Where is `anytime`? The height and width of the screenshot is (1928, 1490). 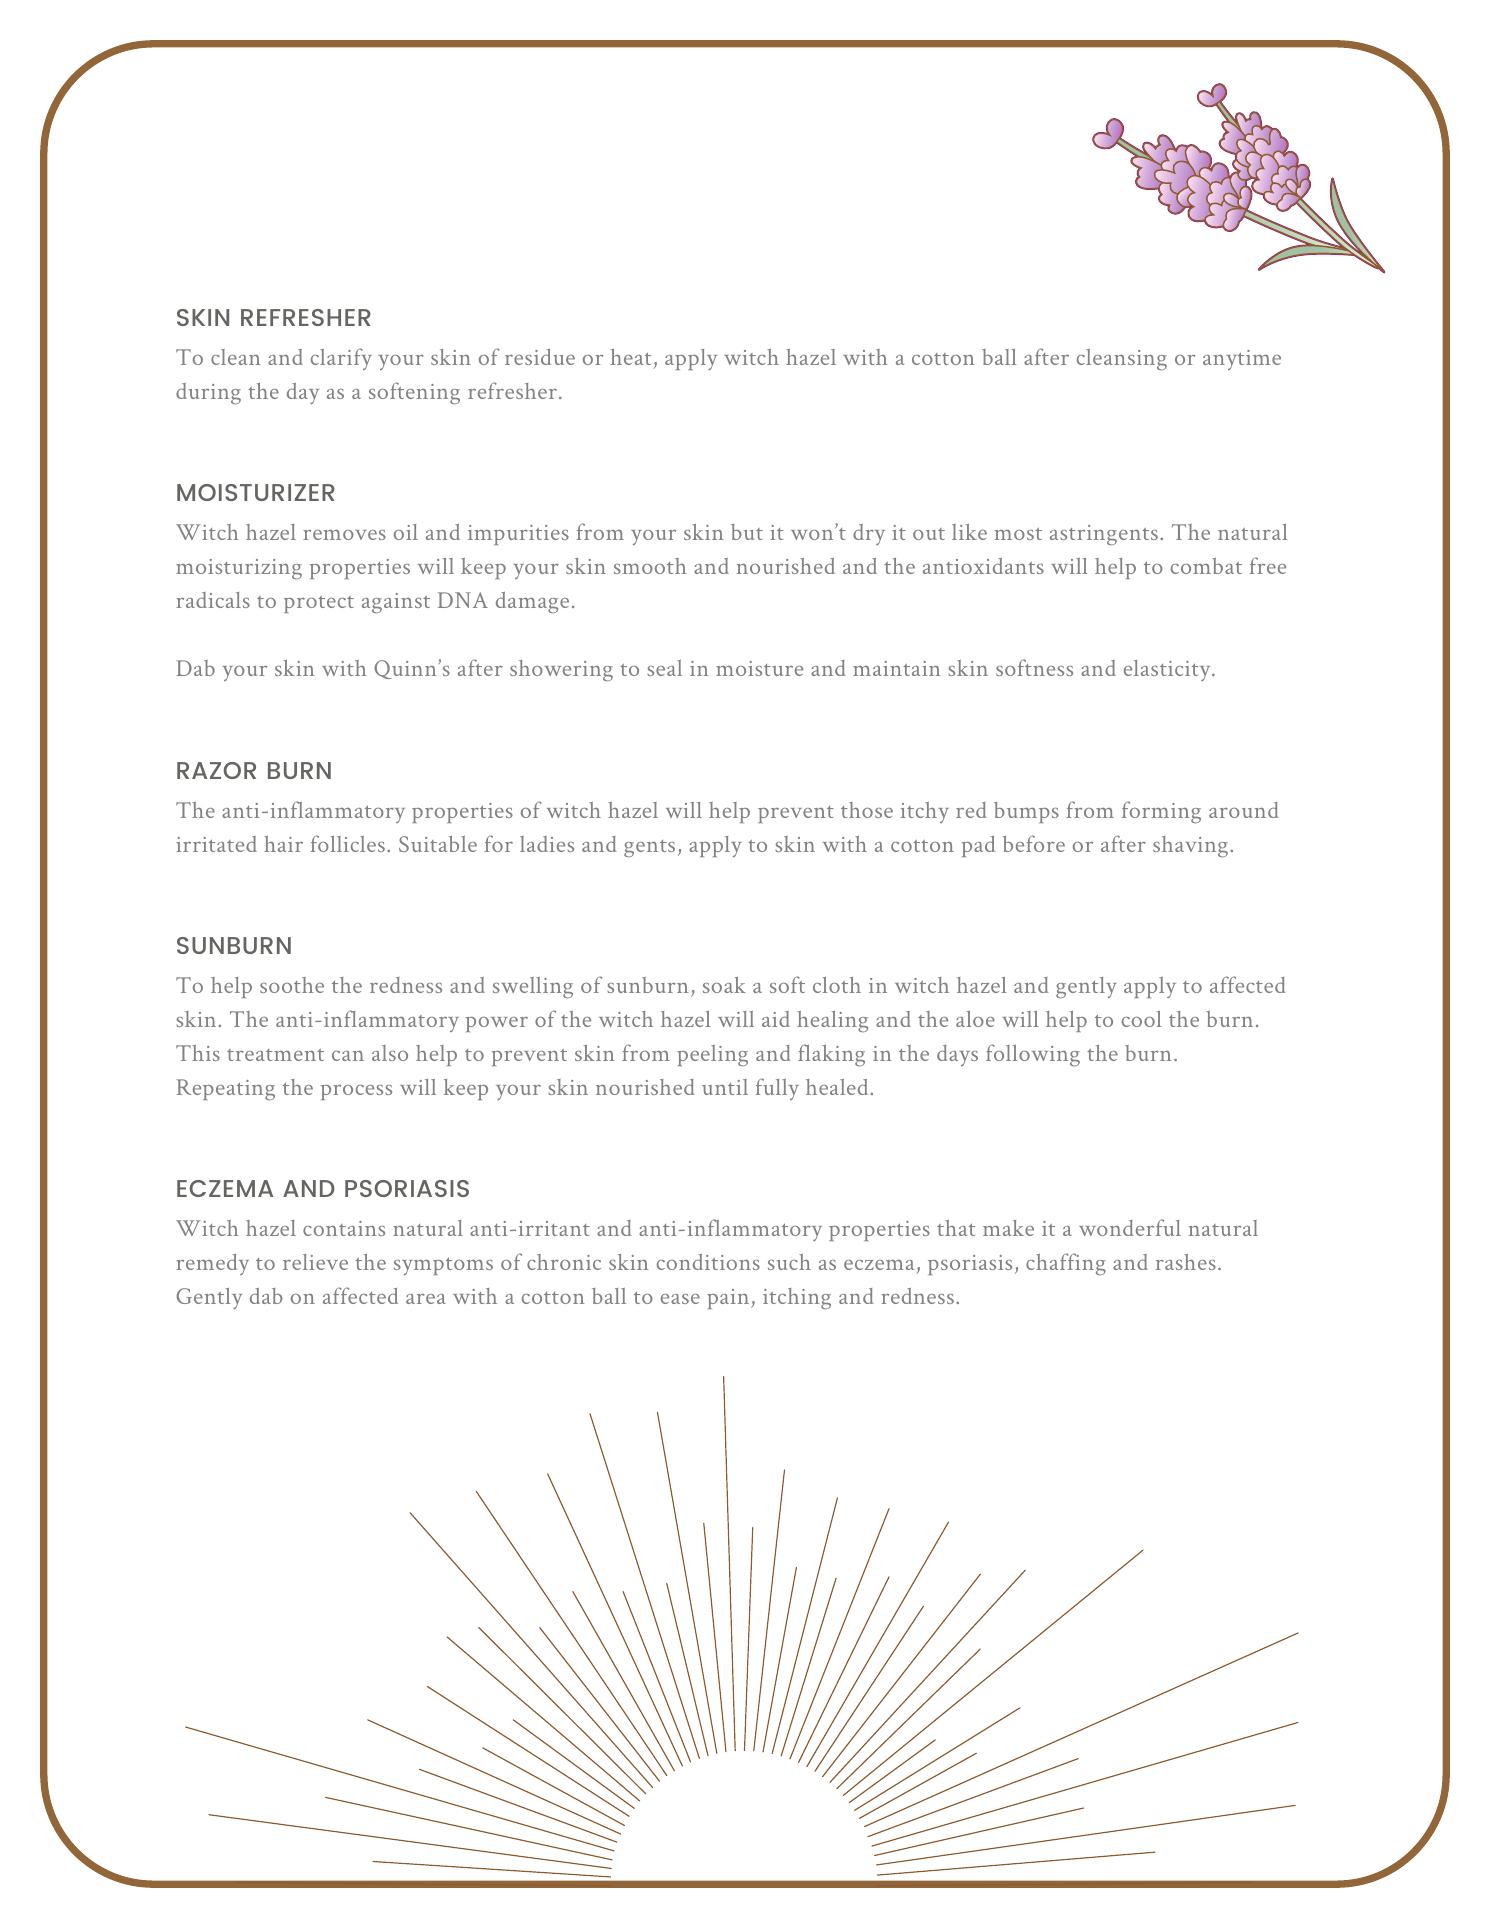
anytime is located at coordinates (1242, 360).
